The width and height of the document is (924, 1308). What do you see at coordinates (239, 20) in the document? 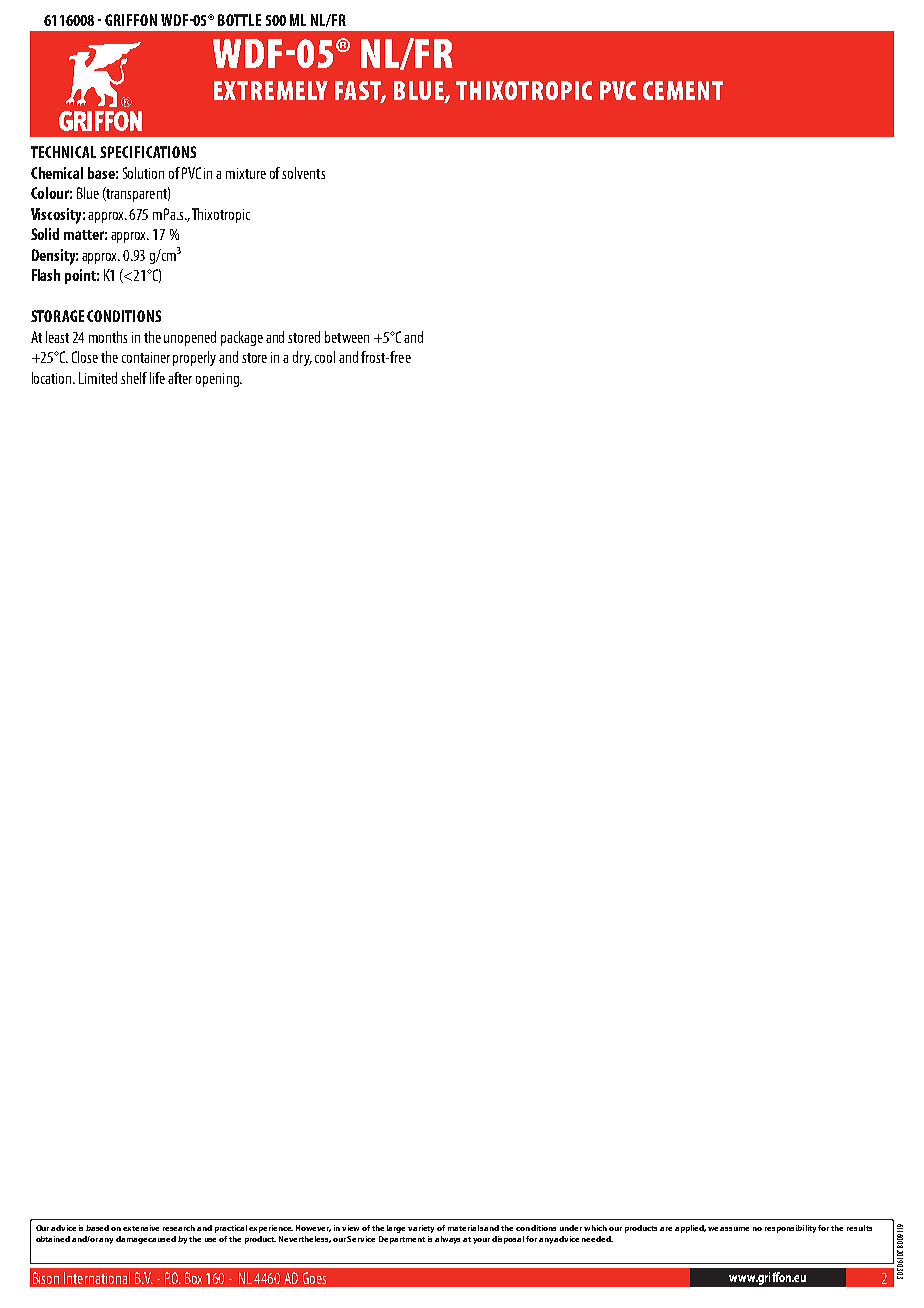
I see `Bottle` at bounding box center [239, 20].
